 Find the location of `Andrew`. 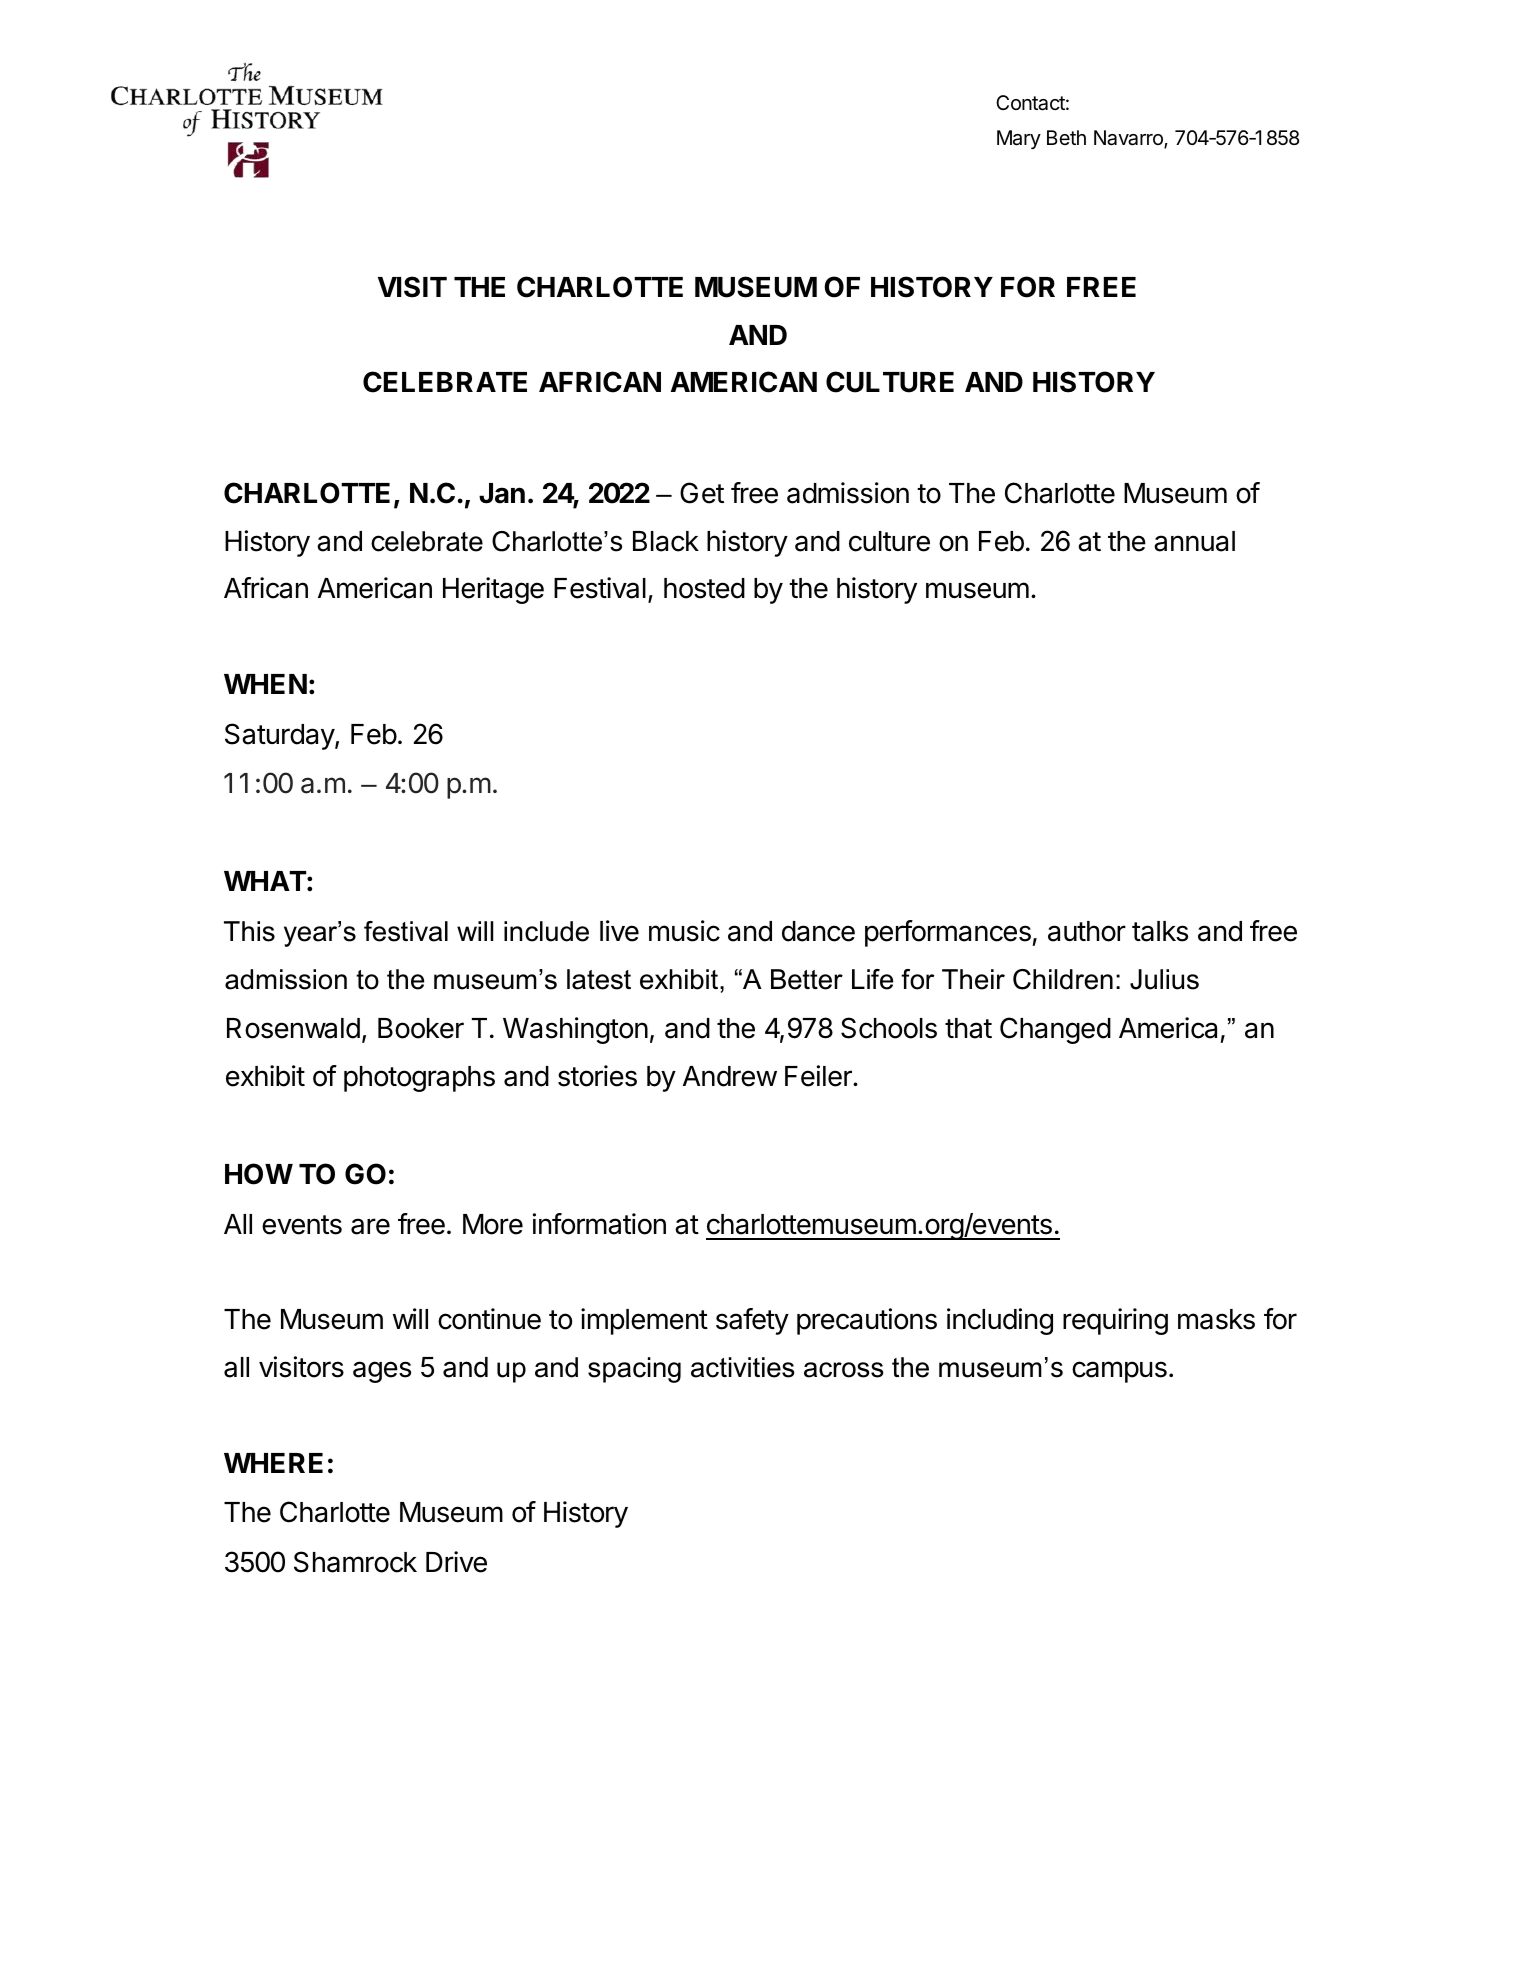

Andrew is located at coordinates (730, 1076).
